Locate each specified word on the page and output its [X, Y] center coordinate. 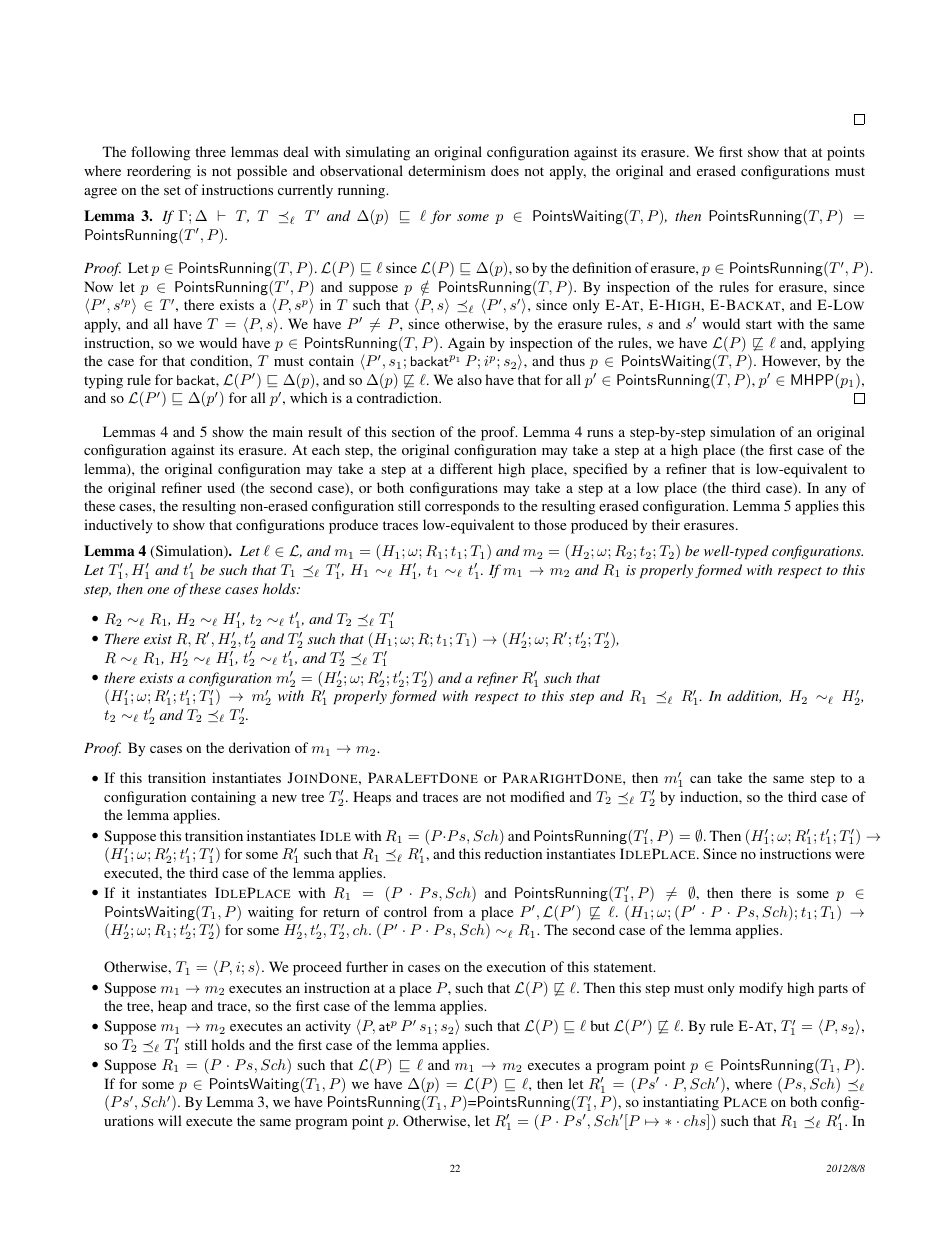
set [172, 190]
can [700, 779]
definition [601, 267]
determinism [447, 170]
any [836, 491]
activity [328, 1027]
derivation [259, 747]
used [221, 487]
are [472, 798]
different [466, 468]
